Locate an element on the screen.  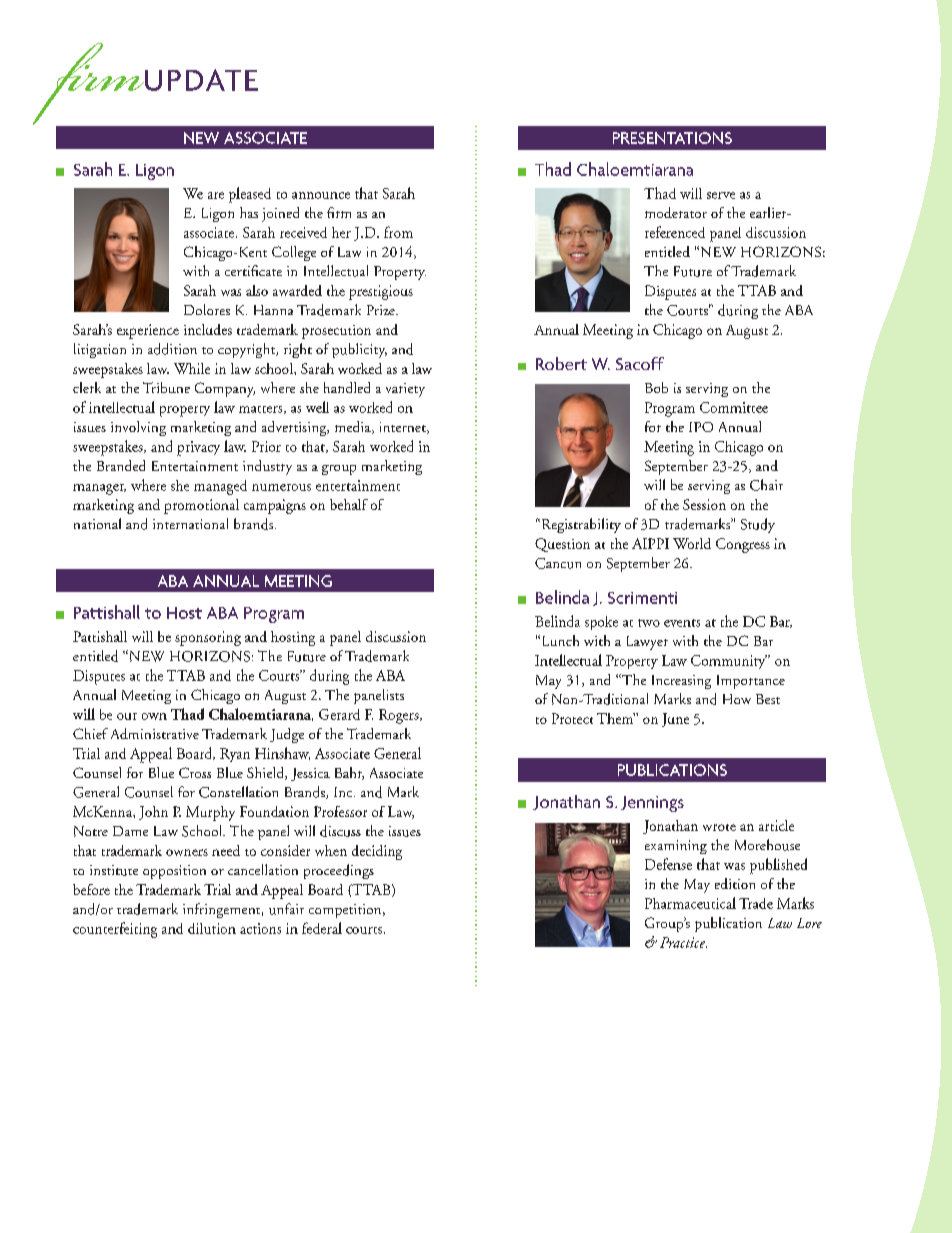
internet is located at coordinates (404, 428).
